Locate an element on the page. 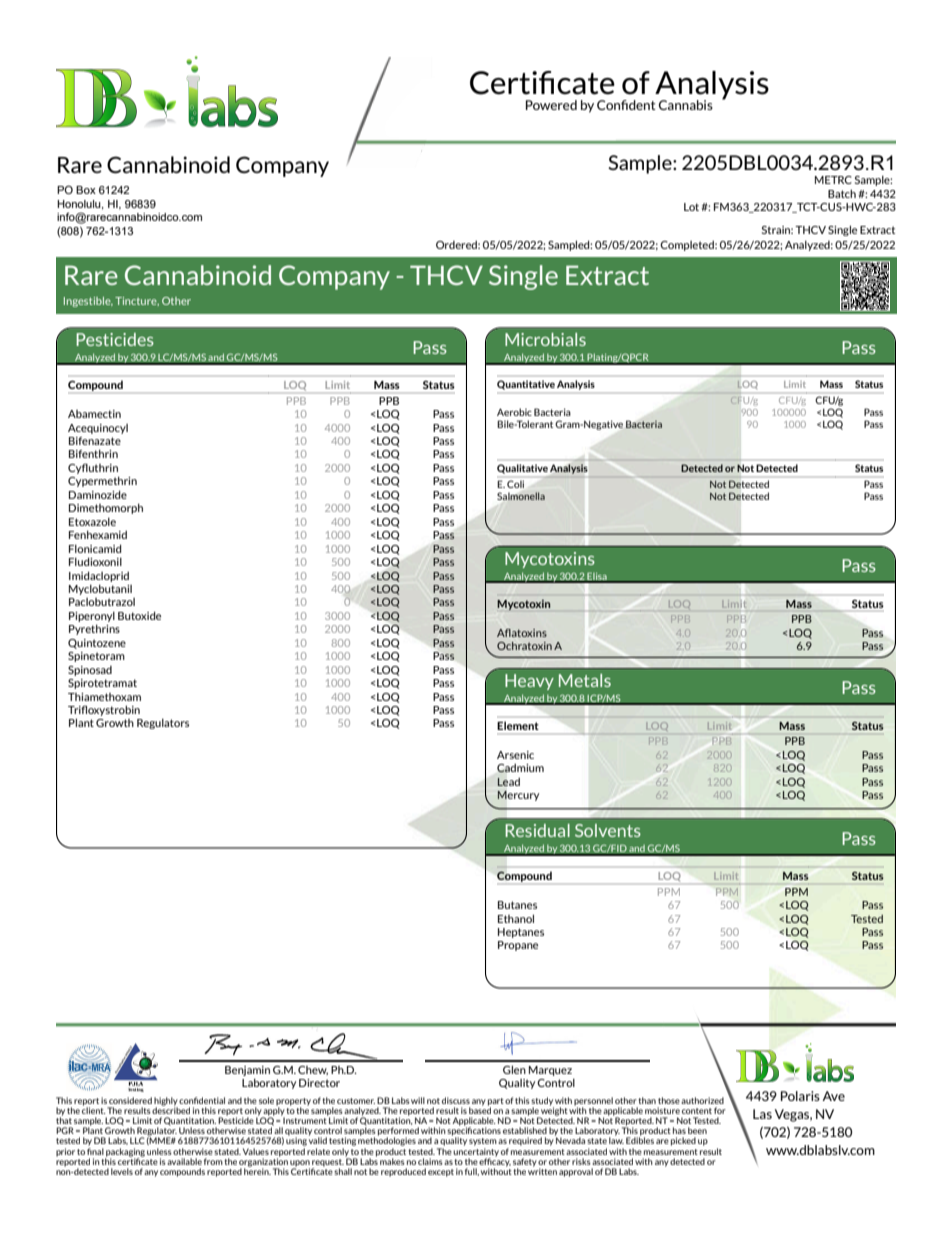 The height and width of the page is (1233, 952). Pyrethrins is located at coordinates (94, 629).
